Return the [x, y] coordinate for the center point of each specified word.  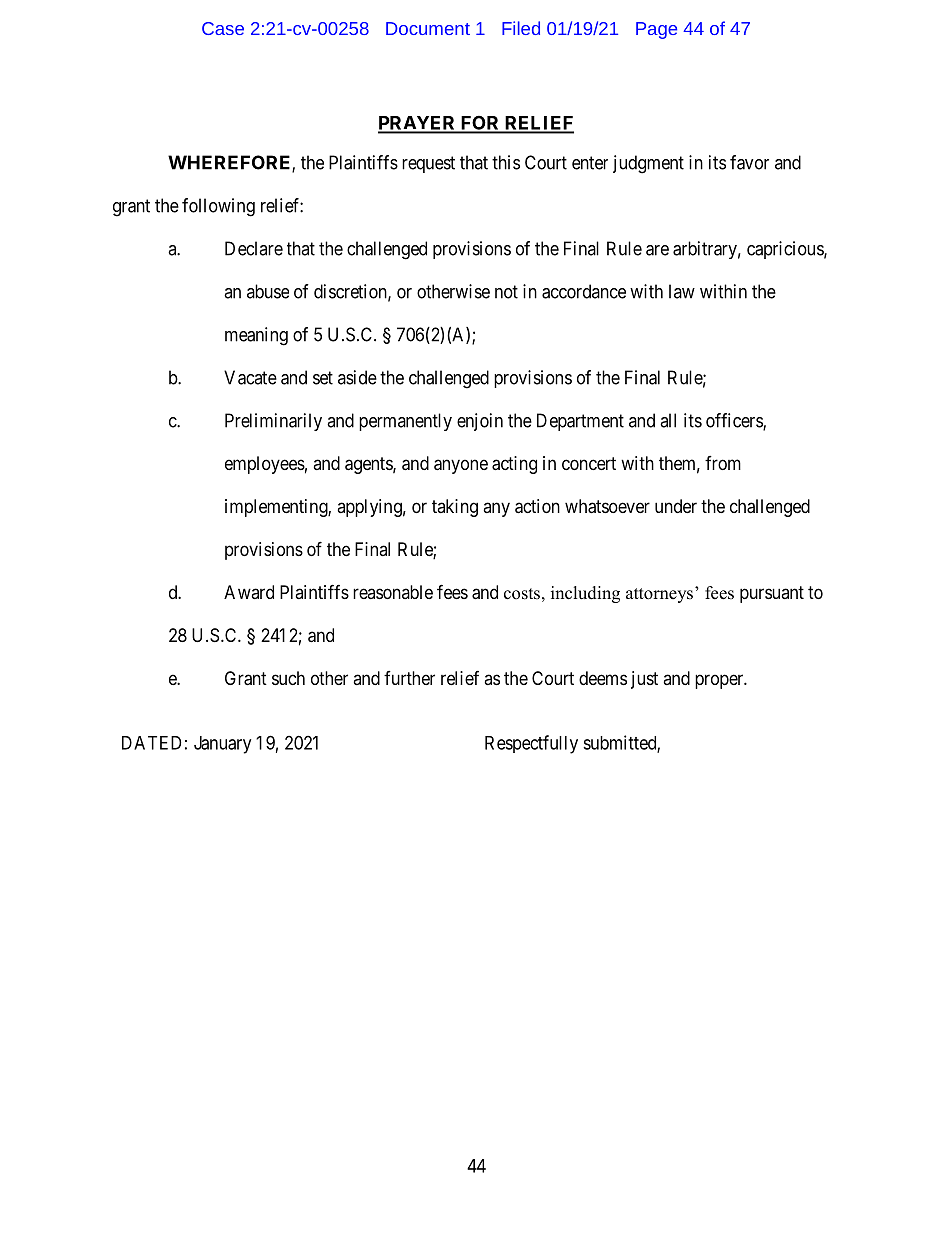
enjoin [480, 422]
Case [223, 28]
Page [656, 30]
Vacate [250, 377]
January [222, 745]
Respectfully [531, 744]
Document [428, 28]
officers [735, 421]
